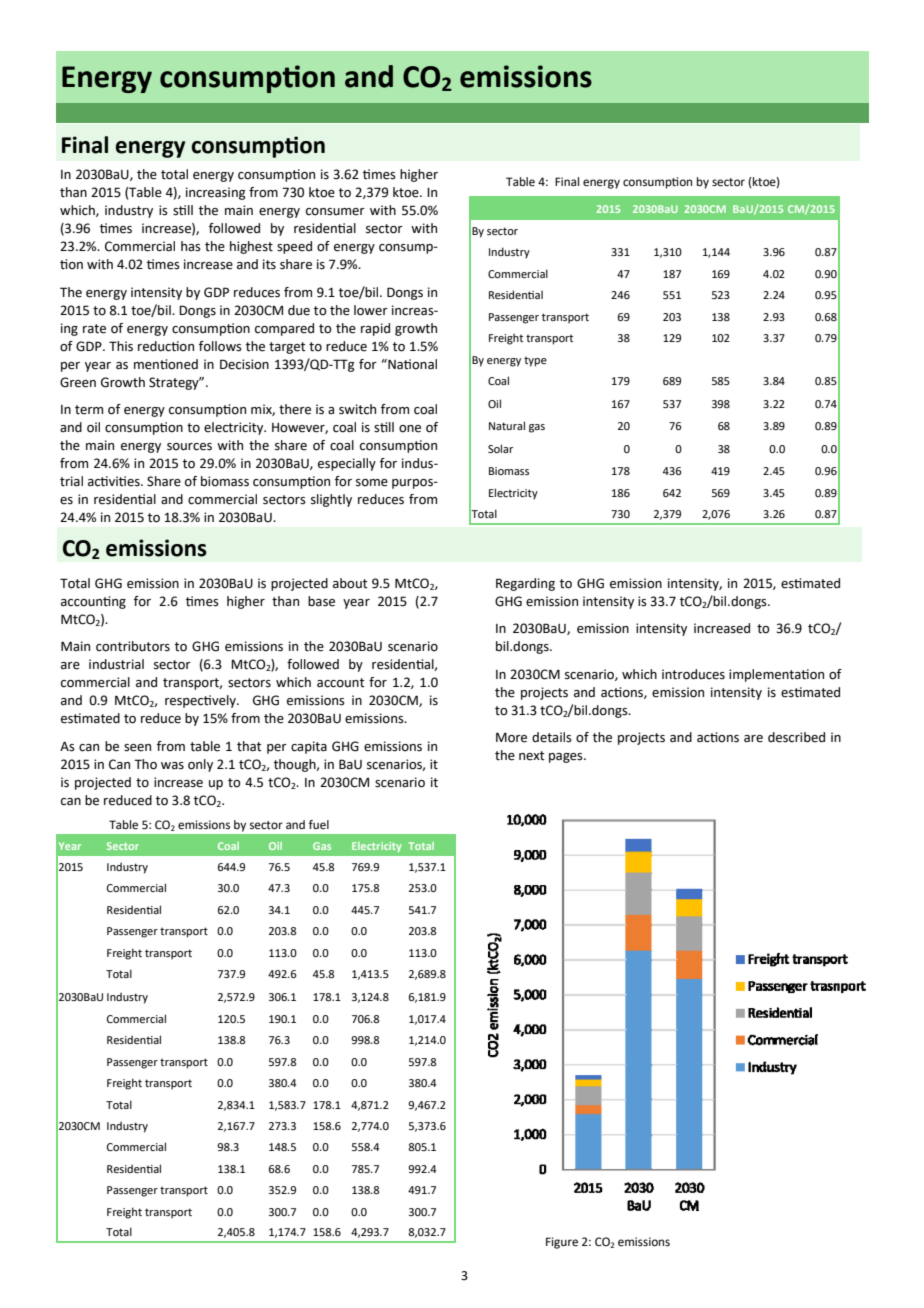 The width and height of the screenshot is (924, 1308). What do you see at coordinates (191, 246) in the screenshot?
I see `has` at bounding box center [191, 246].
